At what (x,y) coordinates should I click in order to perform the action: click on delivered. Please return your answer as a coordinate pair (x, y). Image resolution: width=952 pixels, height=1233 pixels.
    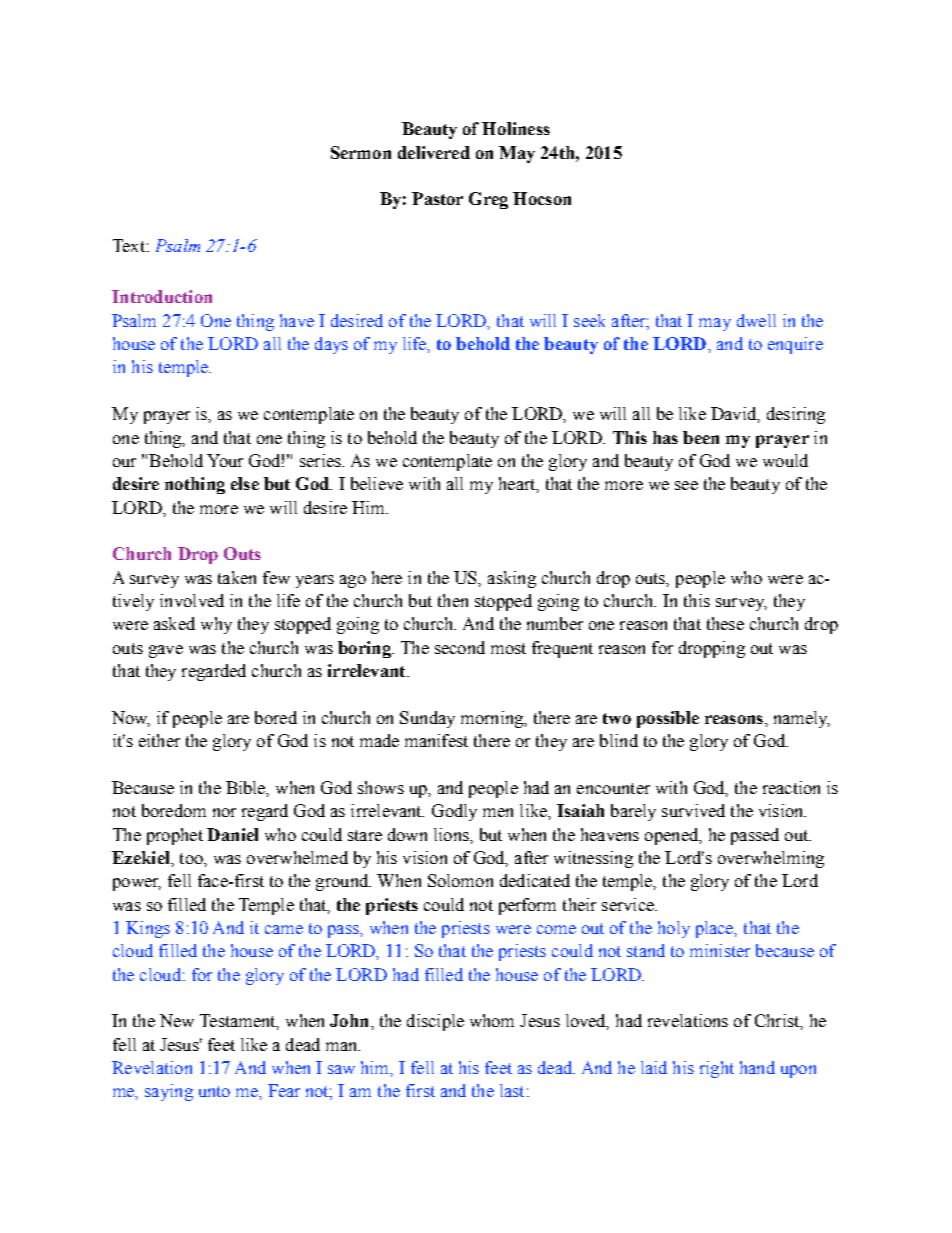
    Looking at the image, I should click on (434, 152).
